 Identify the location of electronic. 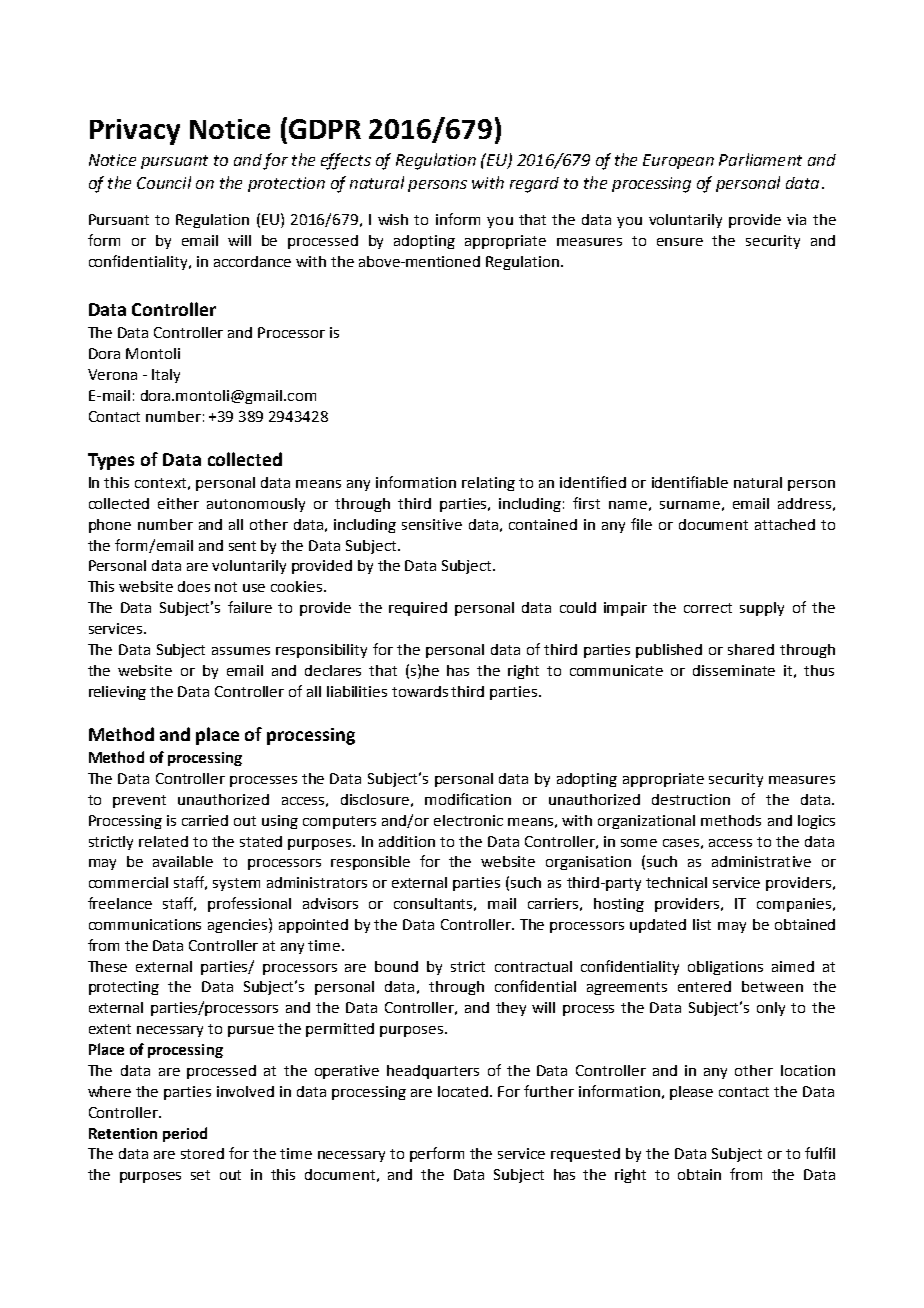
(468, 820).
